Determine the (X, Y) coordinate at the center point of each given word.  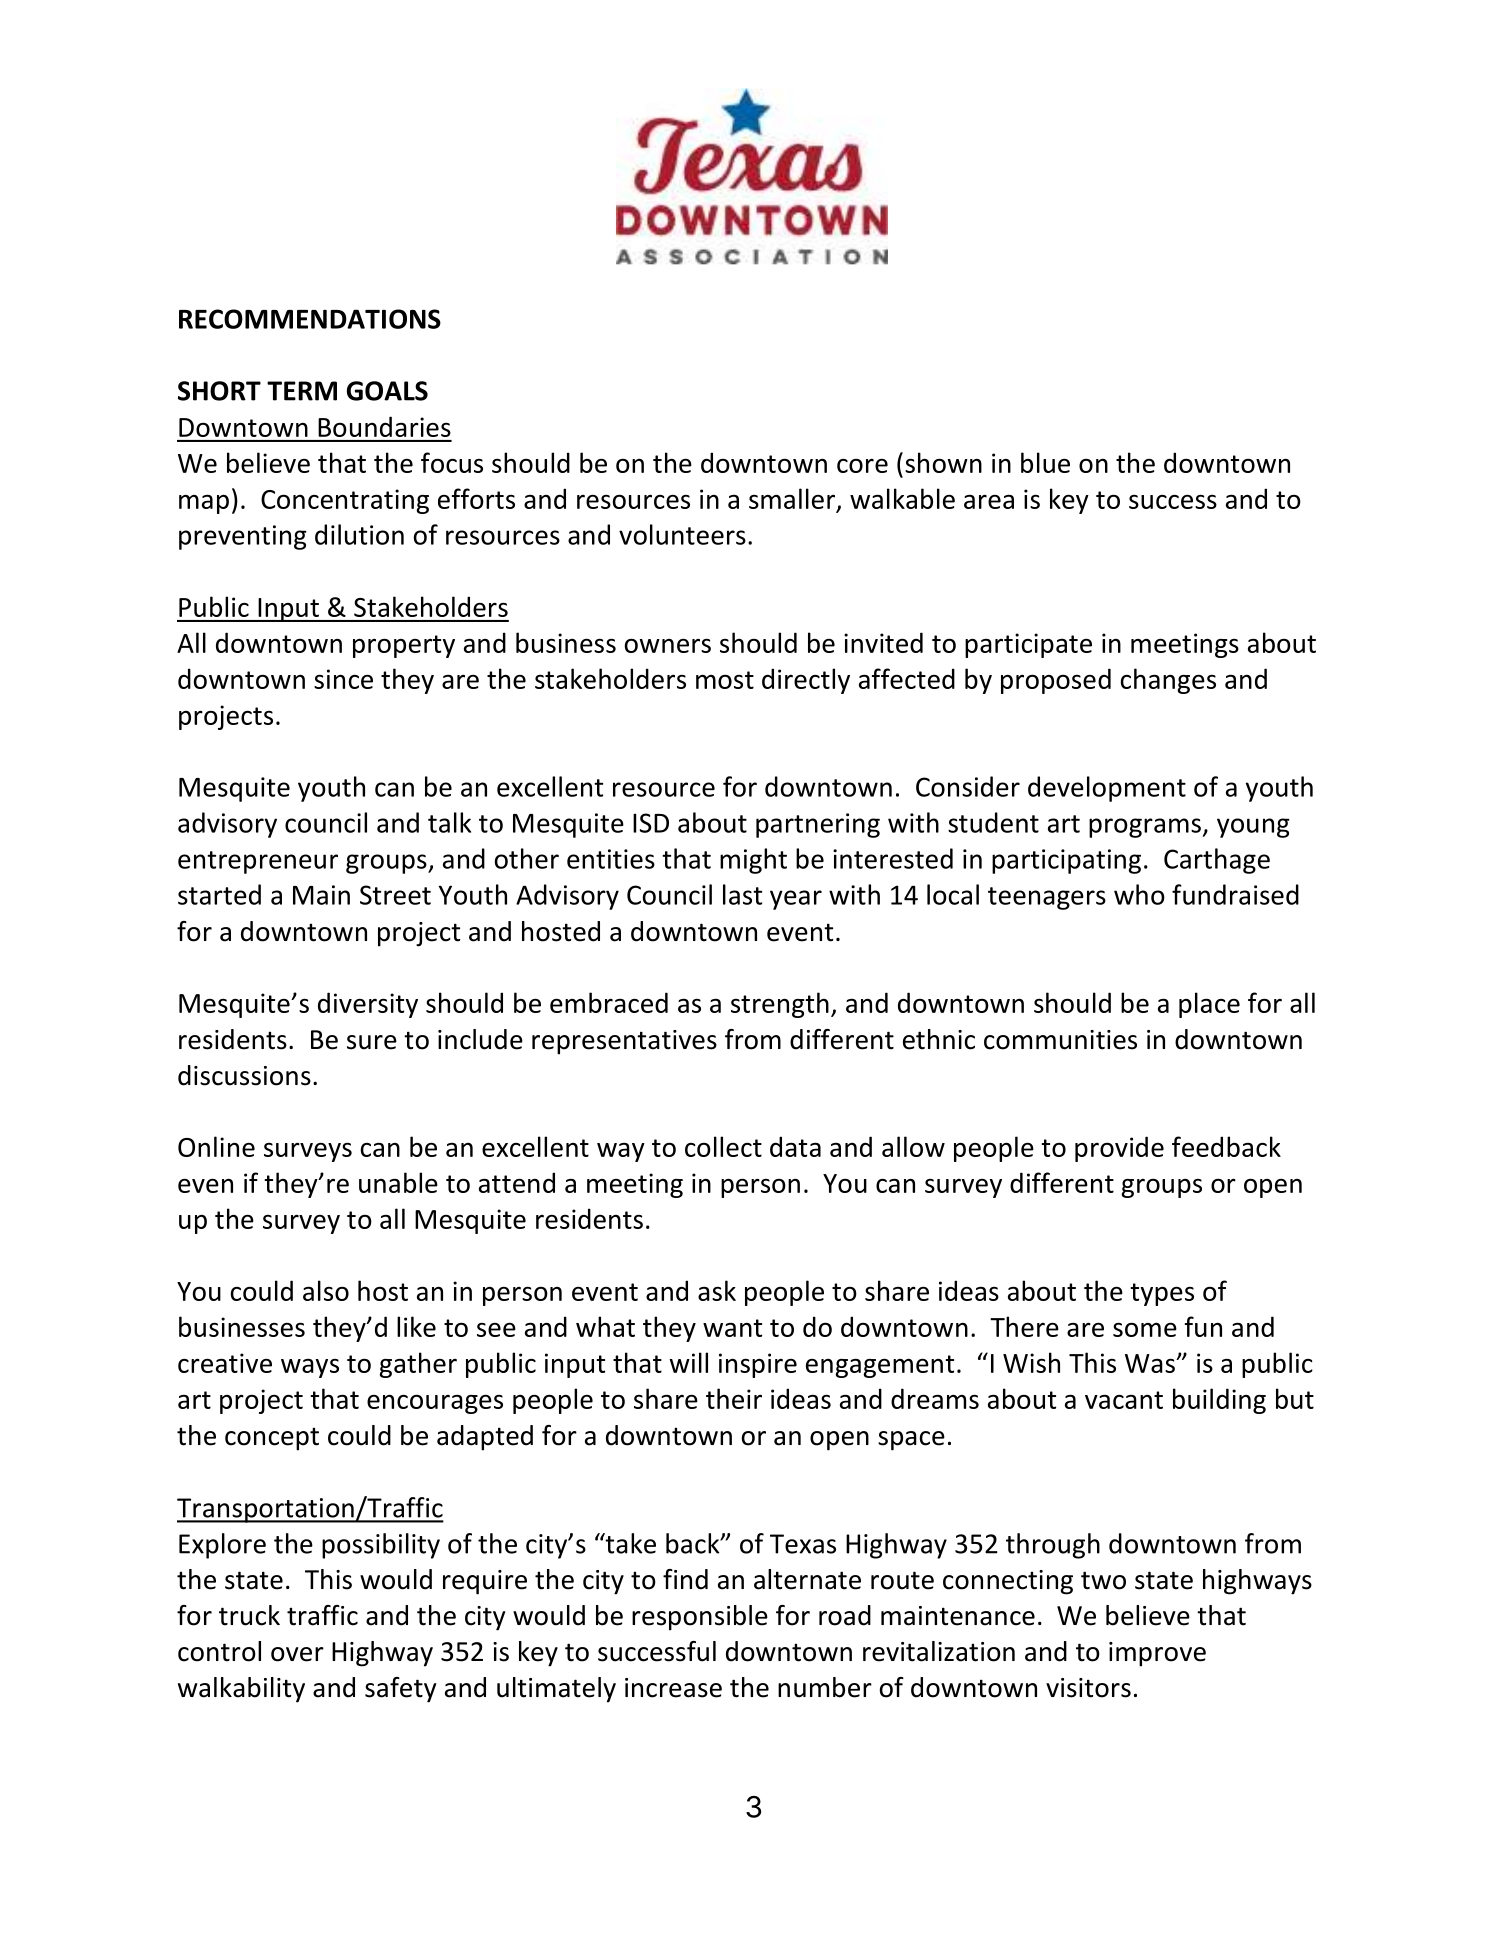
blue (1045, 462)
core (862, 466)
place (1209, 1005)
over (297, 1654)
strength (780, 1005)
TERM (302, 391)
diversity (368, 1005)
